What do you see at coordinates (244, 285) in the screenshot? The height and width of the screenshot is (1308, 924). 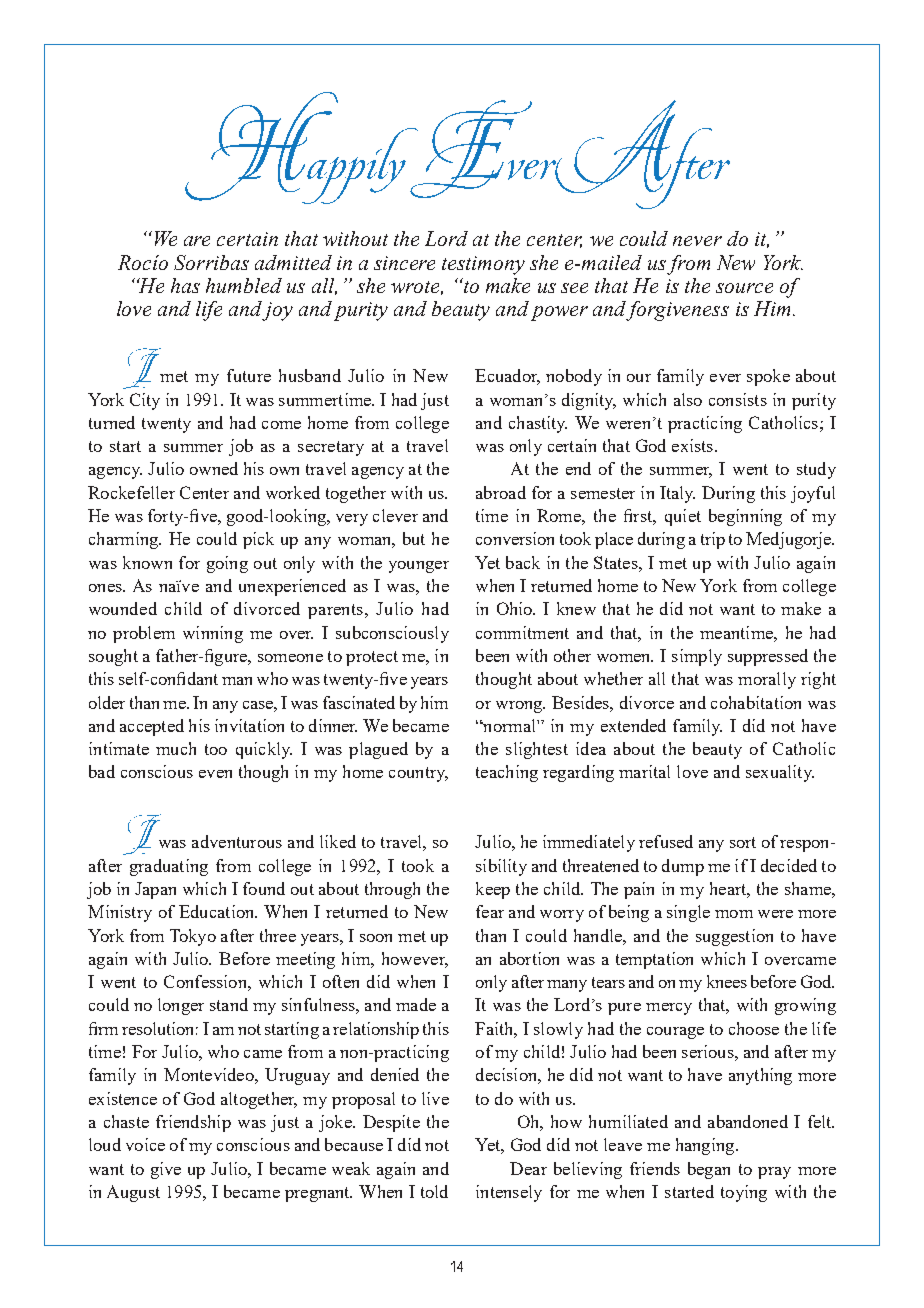 I see `humbled` at bounding box center [244, 285].
